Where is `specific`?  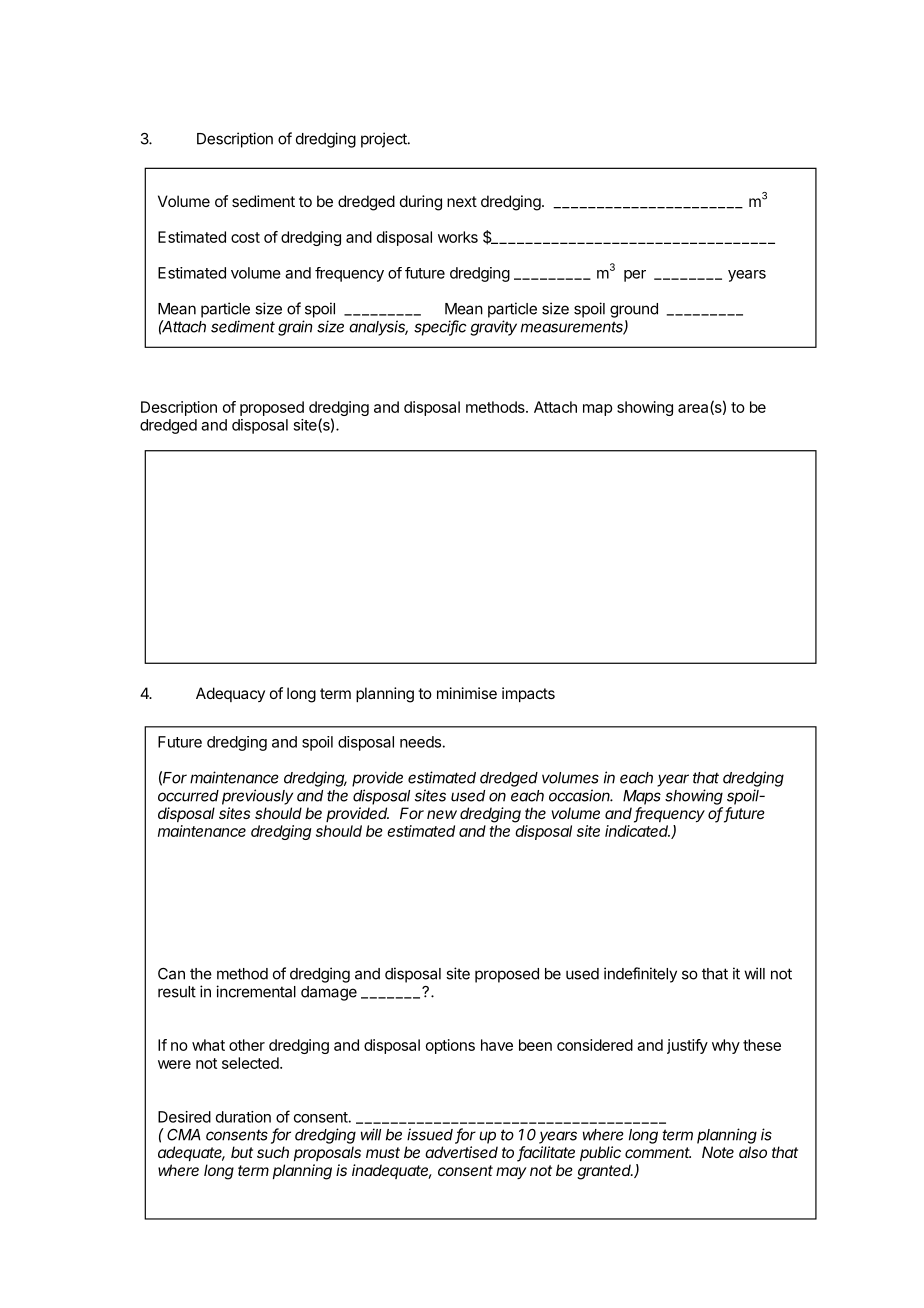
specific is located at coordinates (440, 328).
